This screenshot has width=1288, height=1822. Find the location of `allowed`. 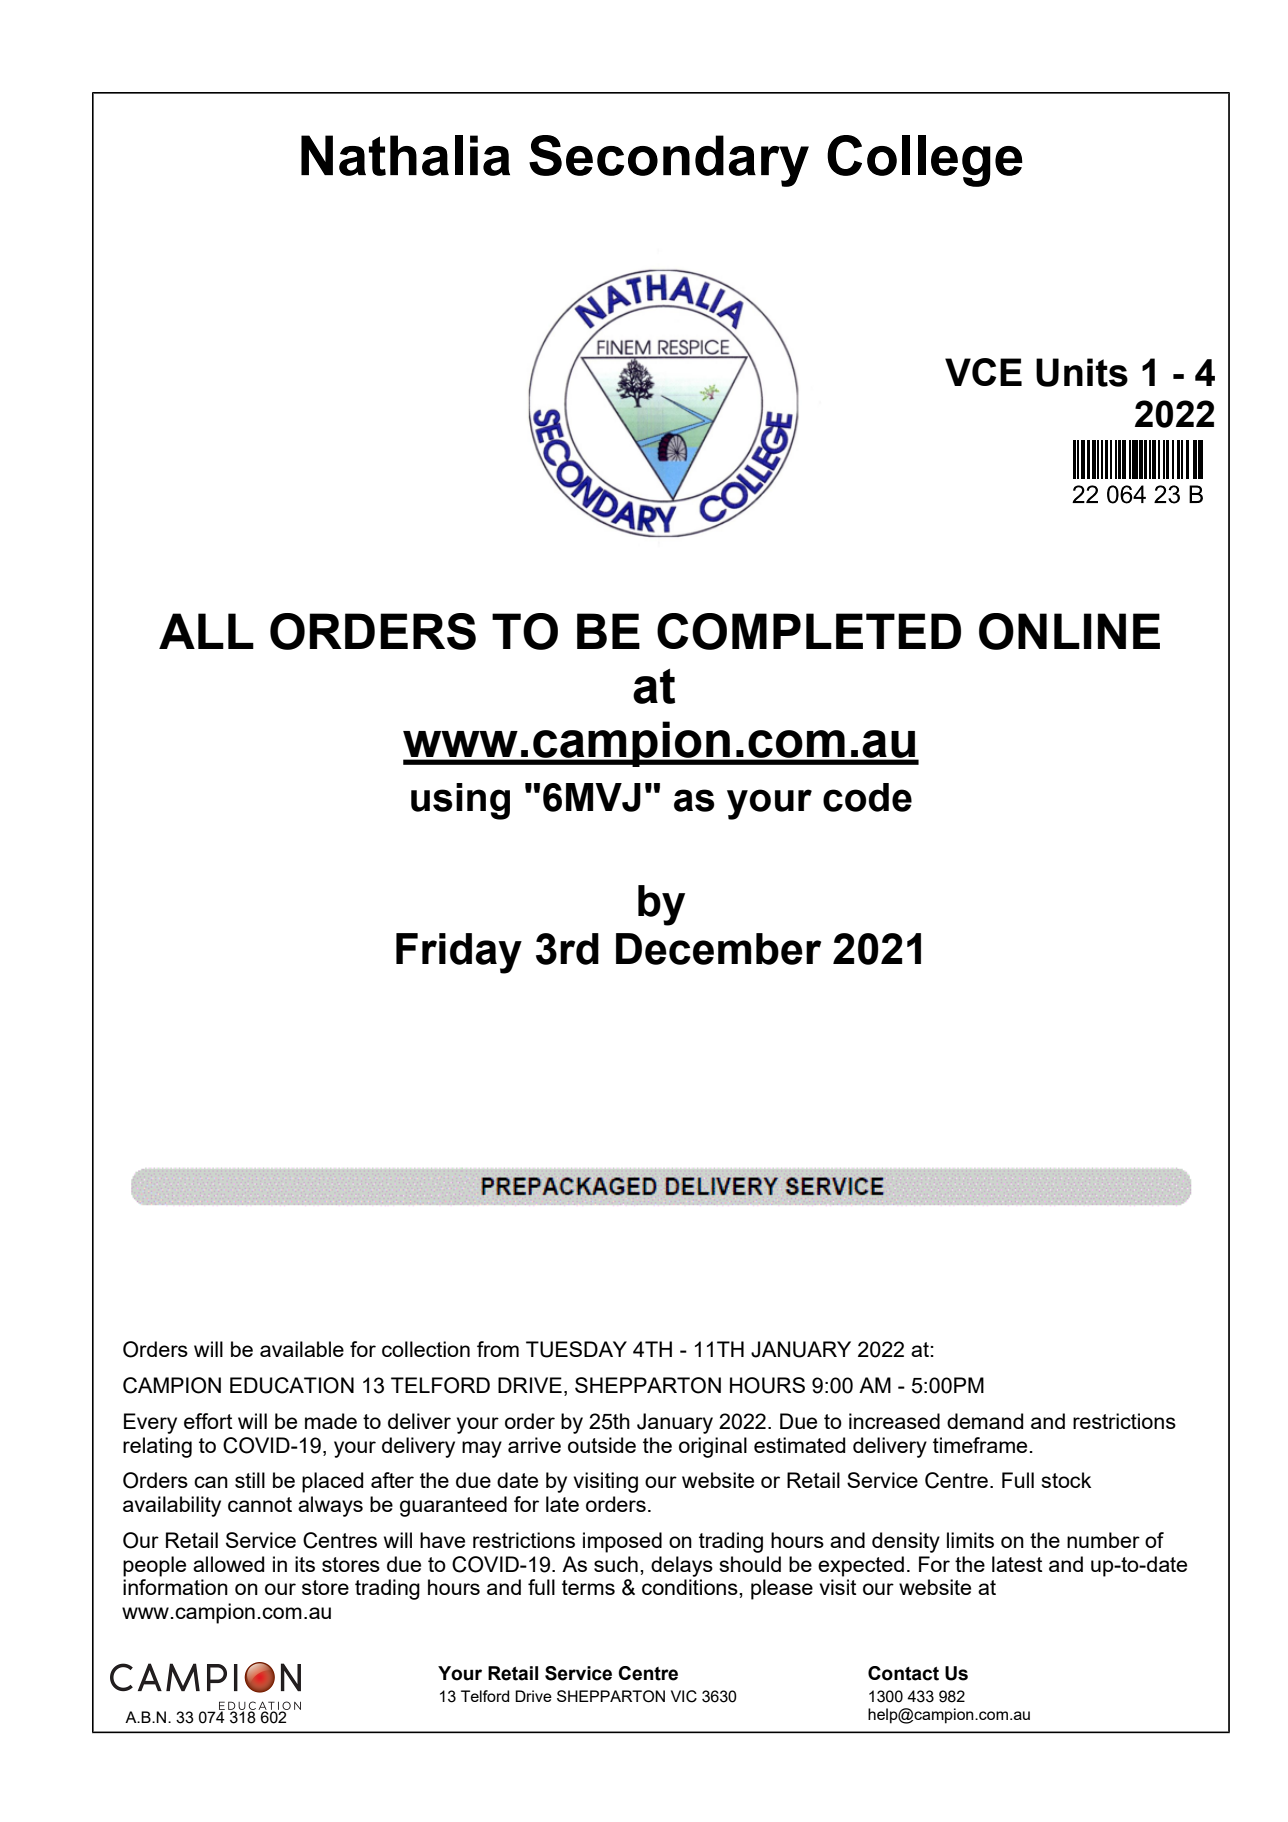

allowed is located at coordinates (228, 1564).
